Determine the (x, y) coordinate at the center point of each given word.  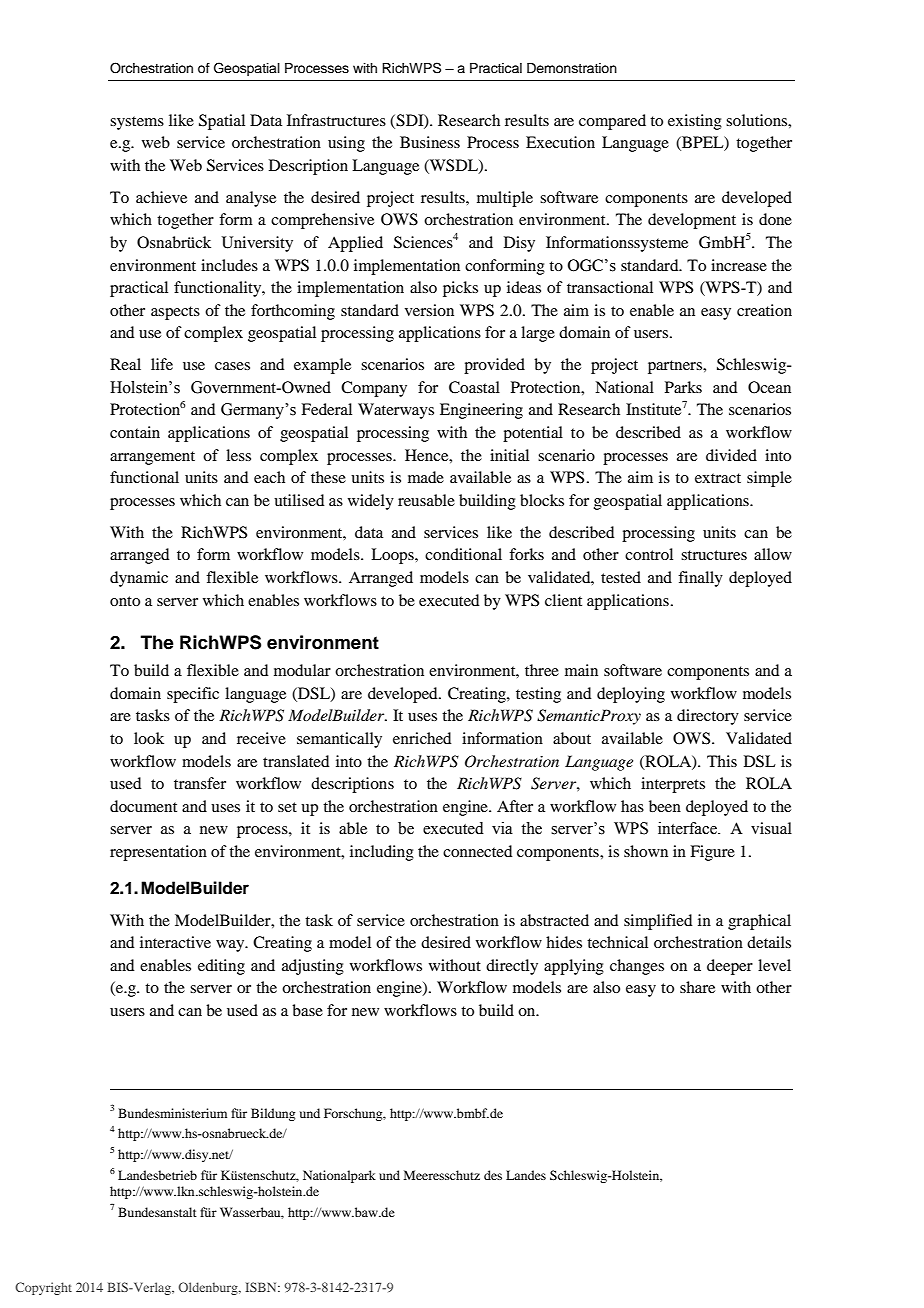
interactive (175, 942)
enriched (422, 738)
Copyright (43, 1288)
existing (695, 122)
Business (430, 142)
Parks (683, 387)
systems (137, 123)
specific (193, 695)
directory (708, 717)
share (697, 987)
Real (125, 364)
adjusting (313, 967)
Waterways (396, 411)
